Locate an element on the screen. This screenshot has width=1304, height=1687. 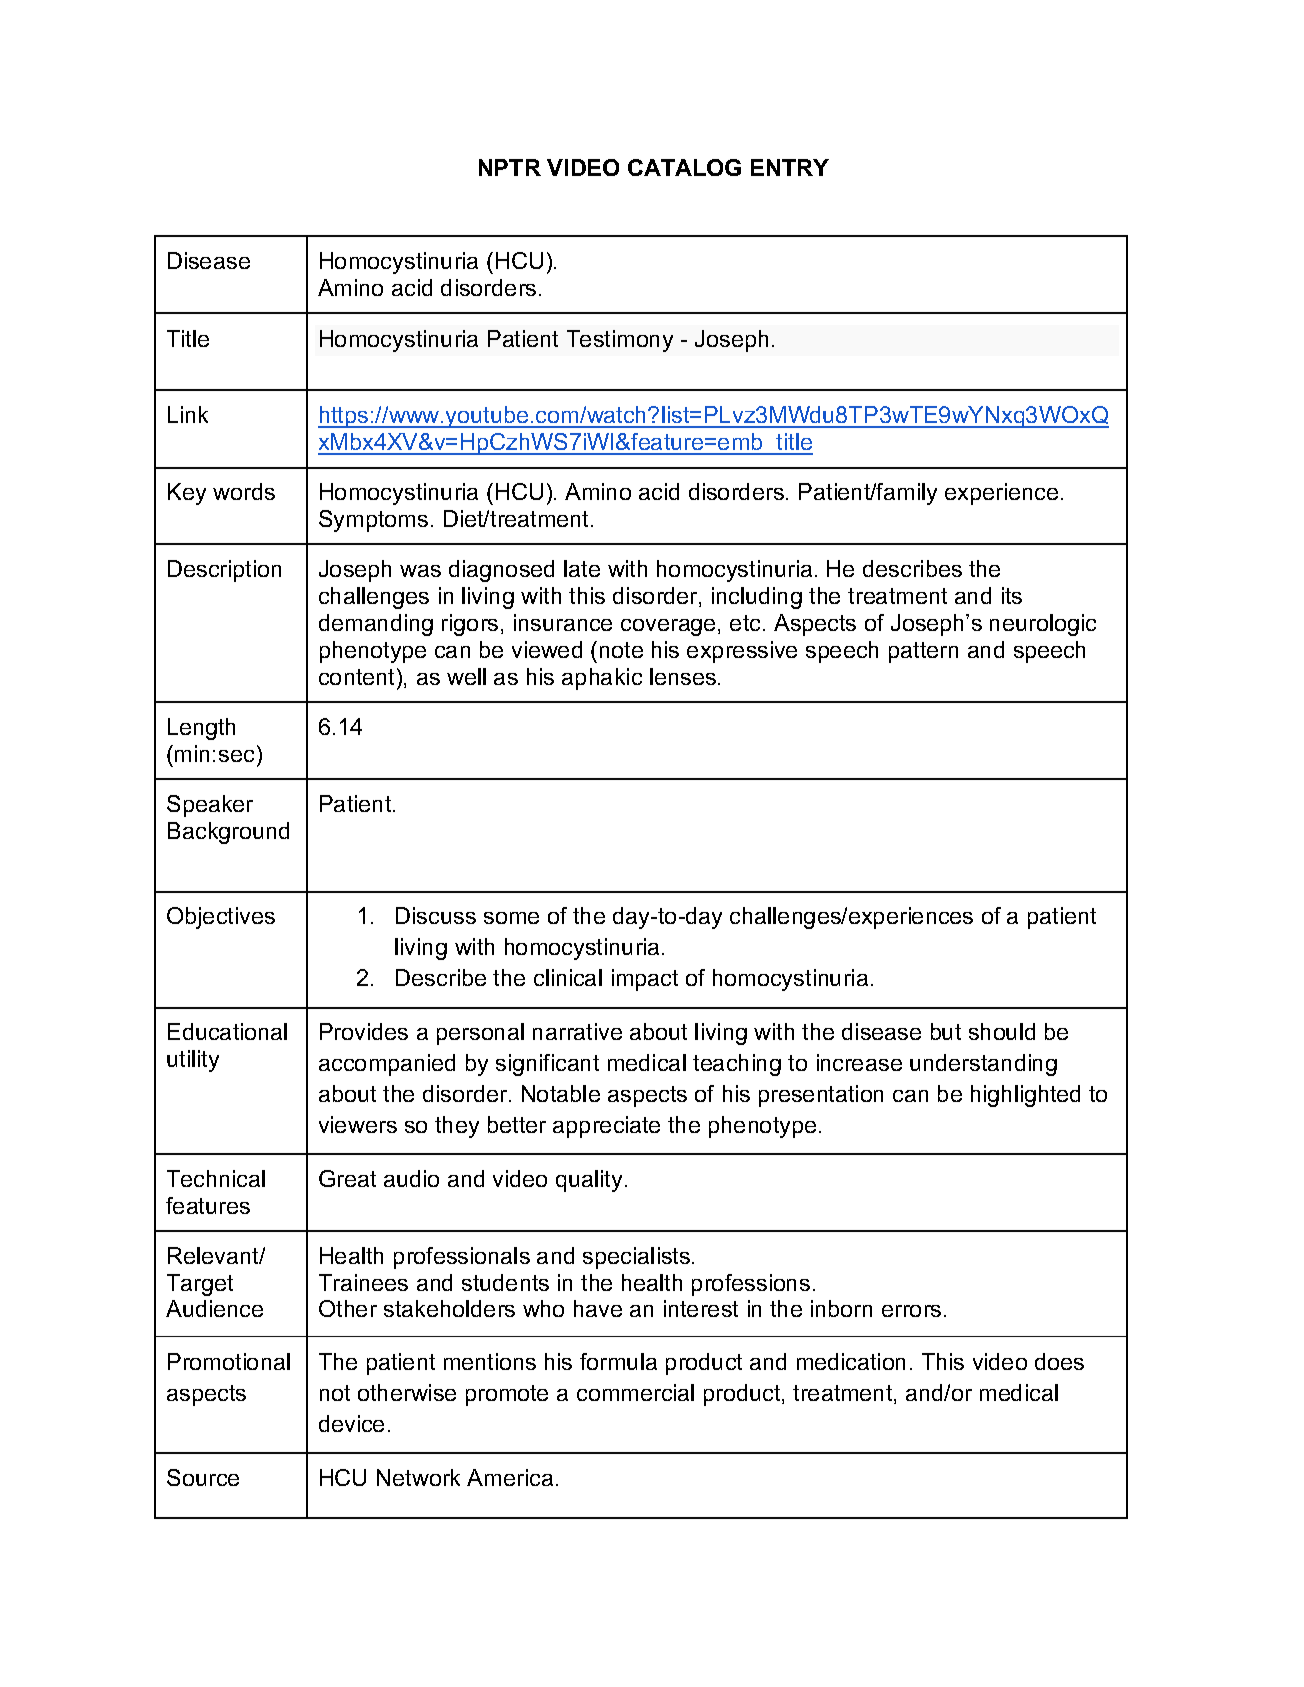
ENTRY is located at coordinates (790, 167).
